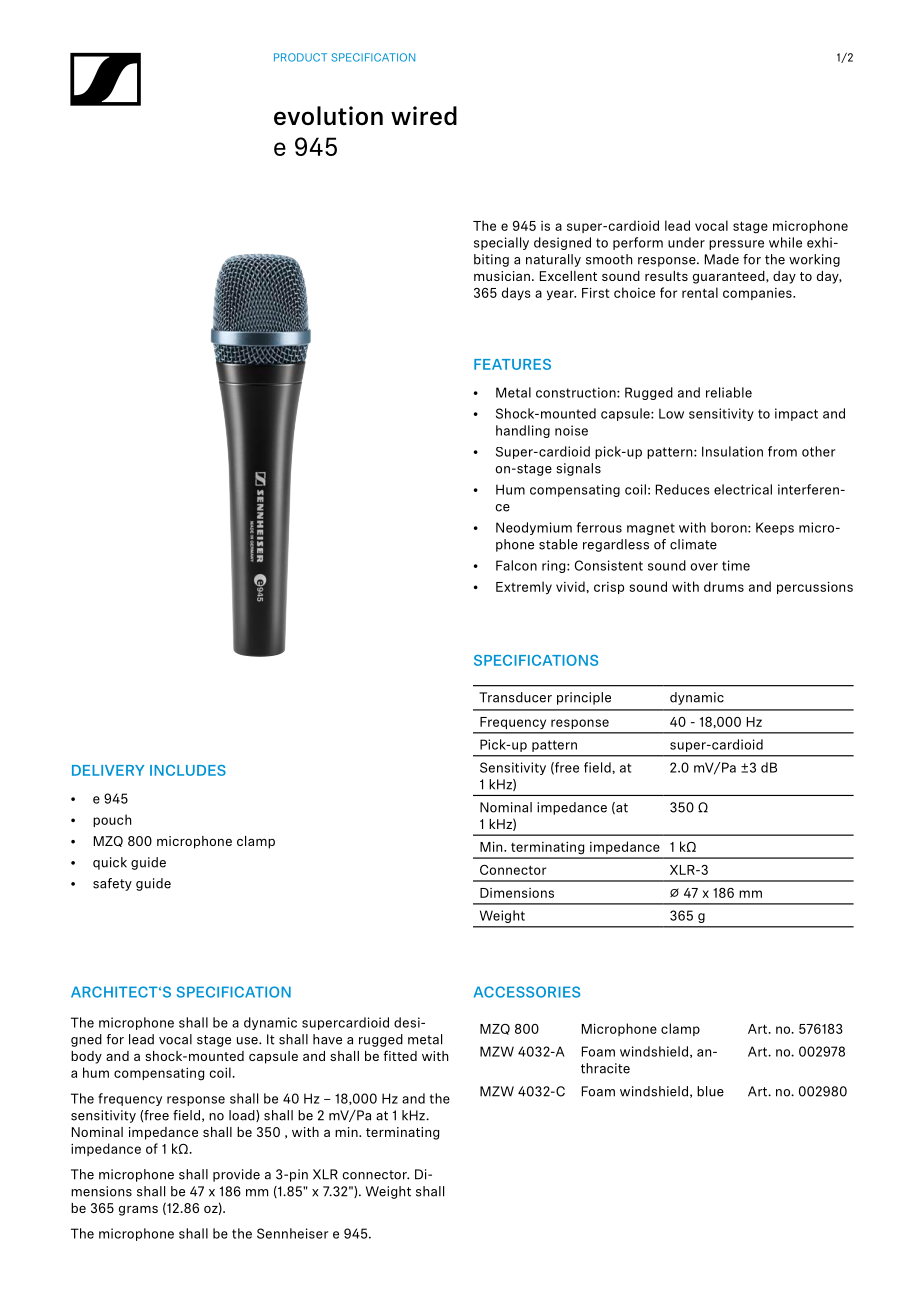  What do you see at coordinates (736, 245) in the screenshot?
I see `pressure` at bounding box center [736, 245].
